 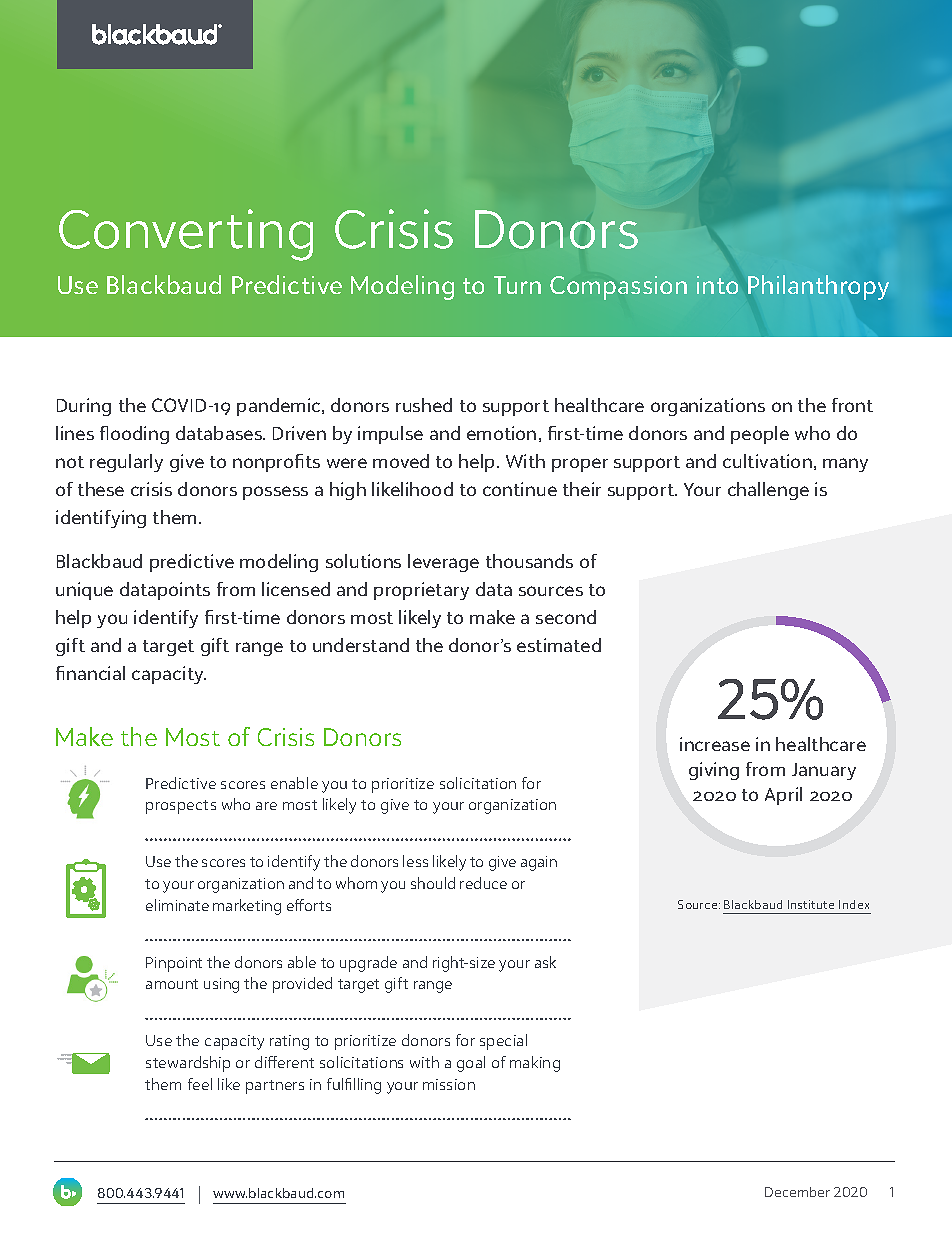 I want to click on estimated, so click(x=559, y=645).
